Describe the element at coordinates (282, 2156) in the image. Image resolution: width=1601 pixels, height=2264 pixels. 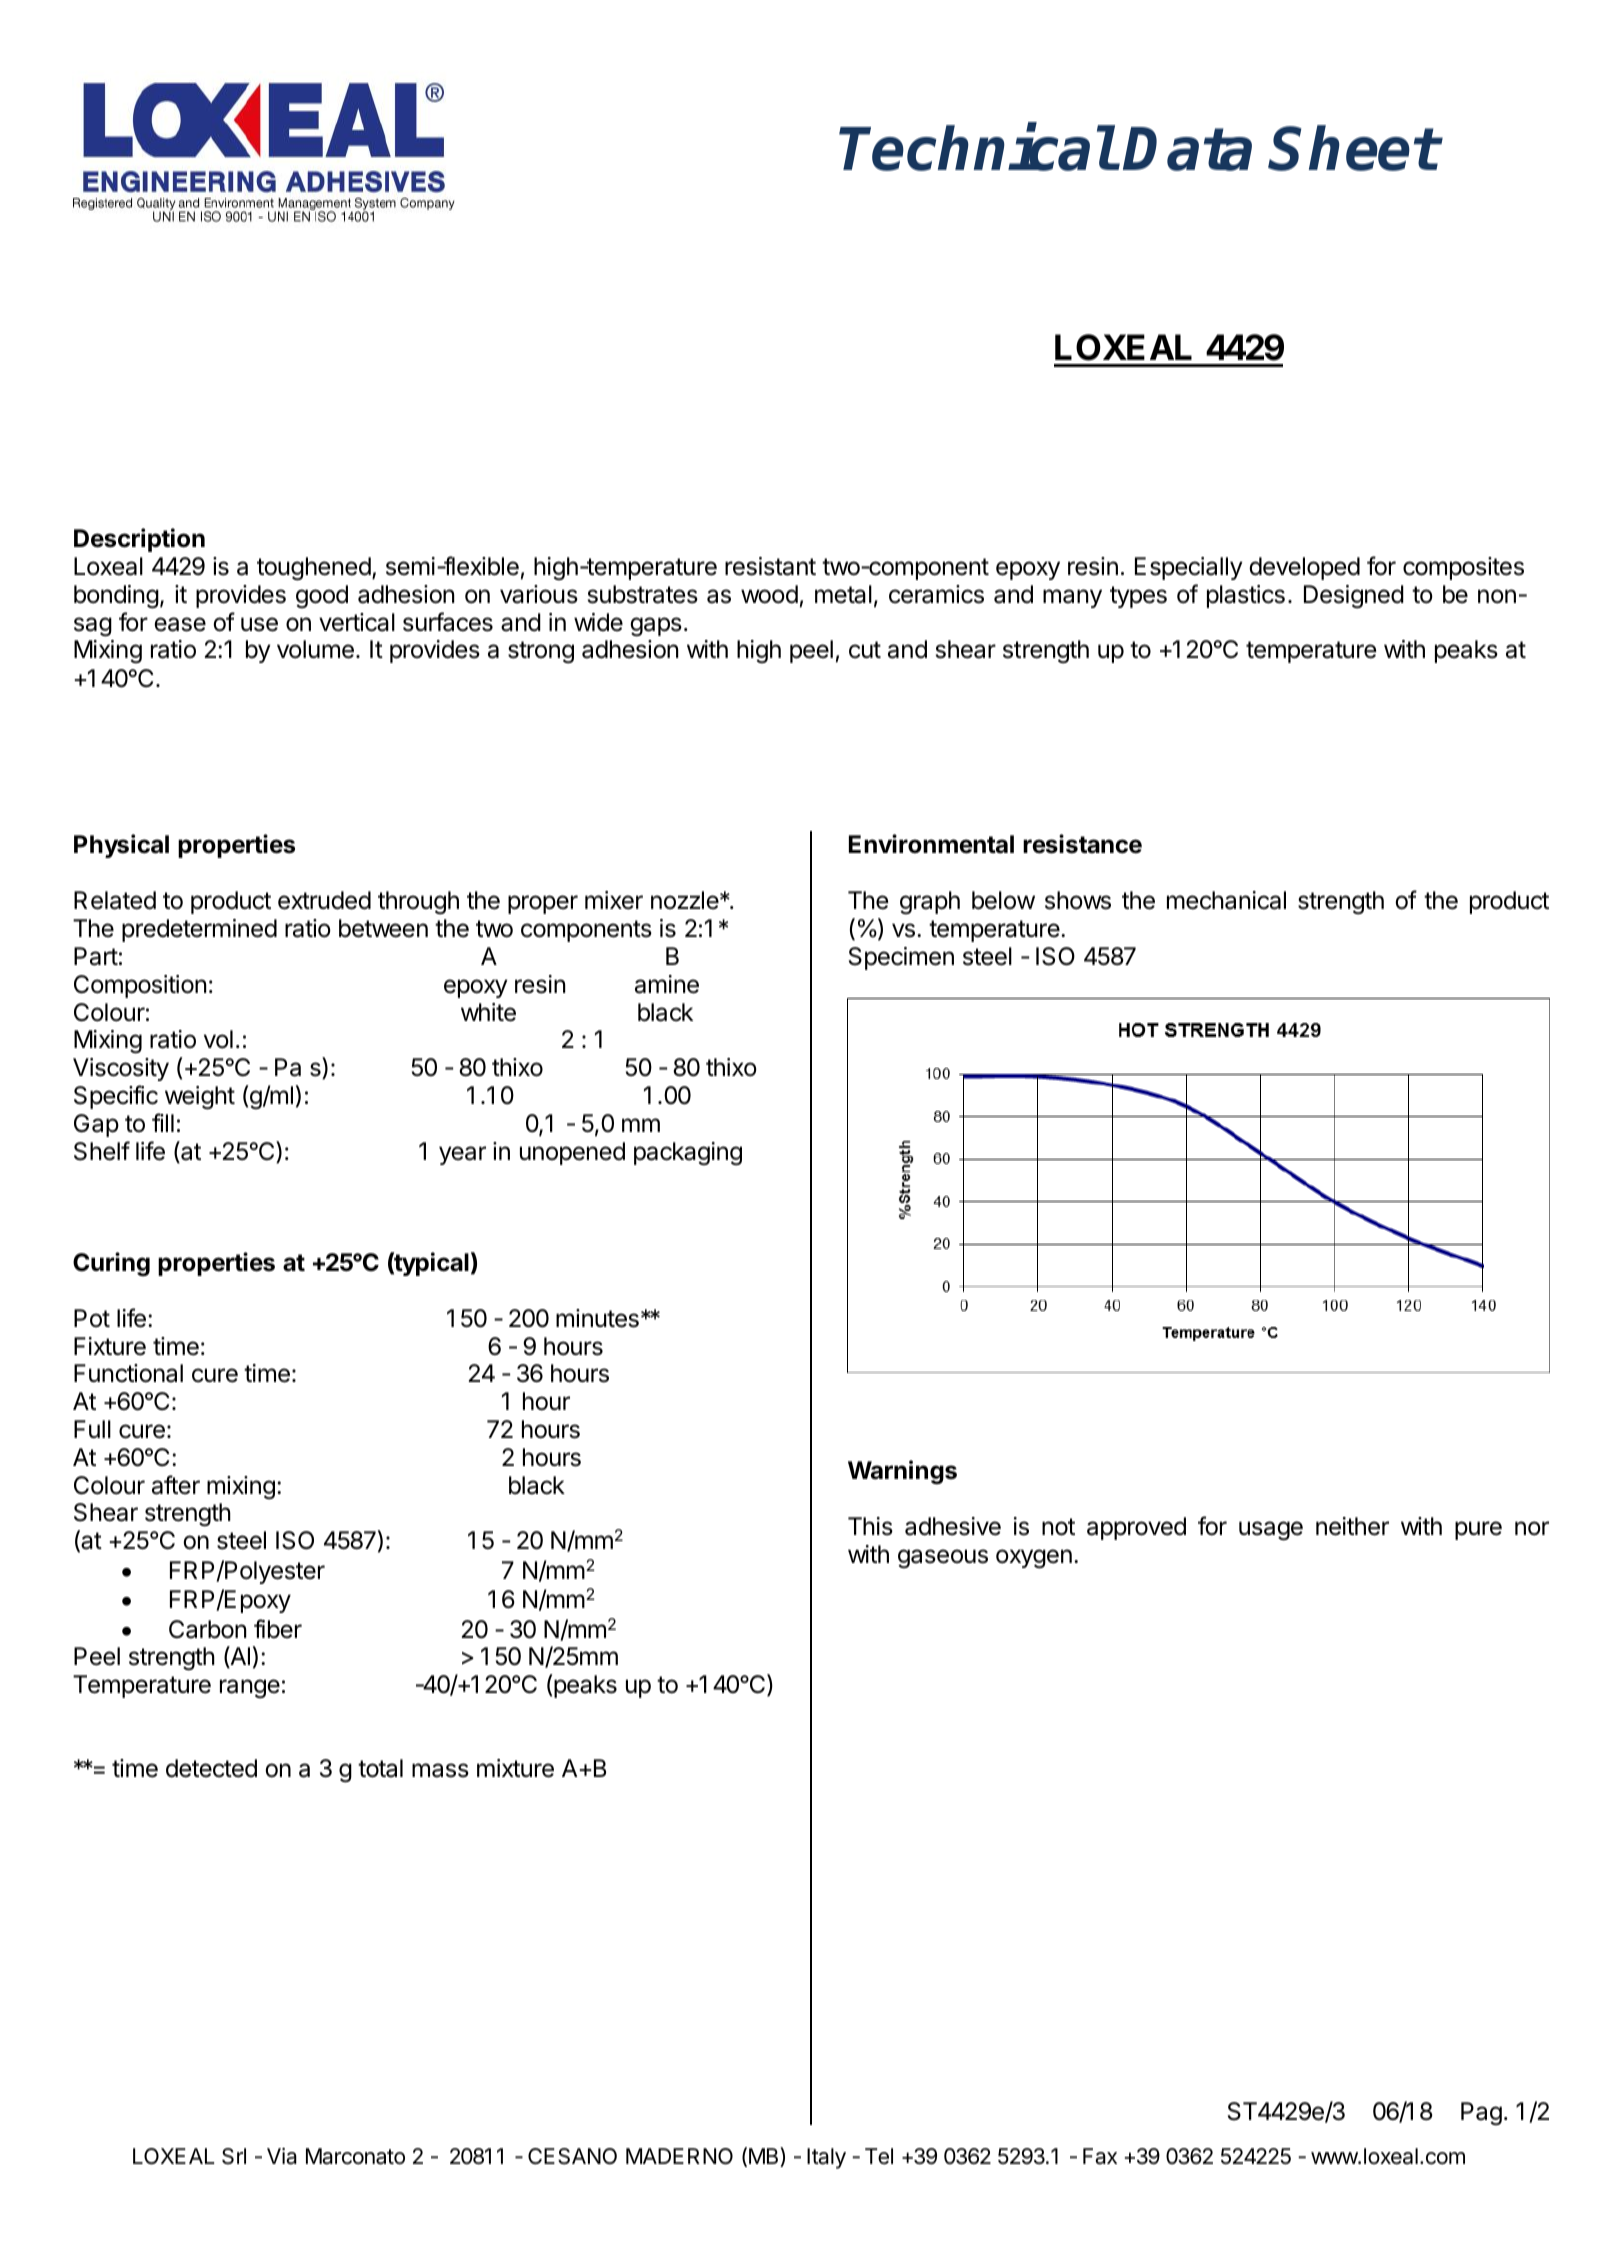
I see `Via` at that location.
